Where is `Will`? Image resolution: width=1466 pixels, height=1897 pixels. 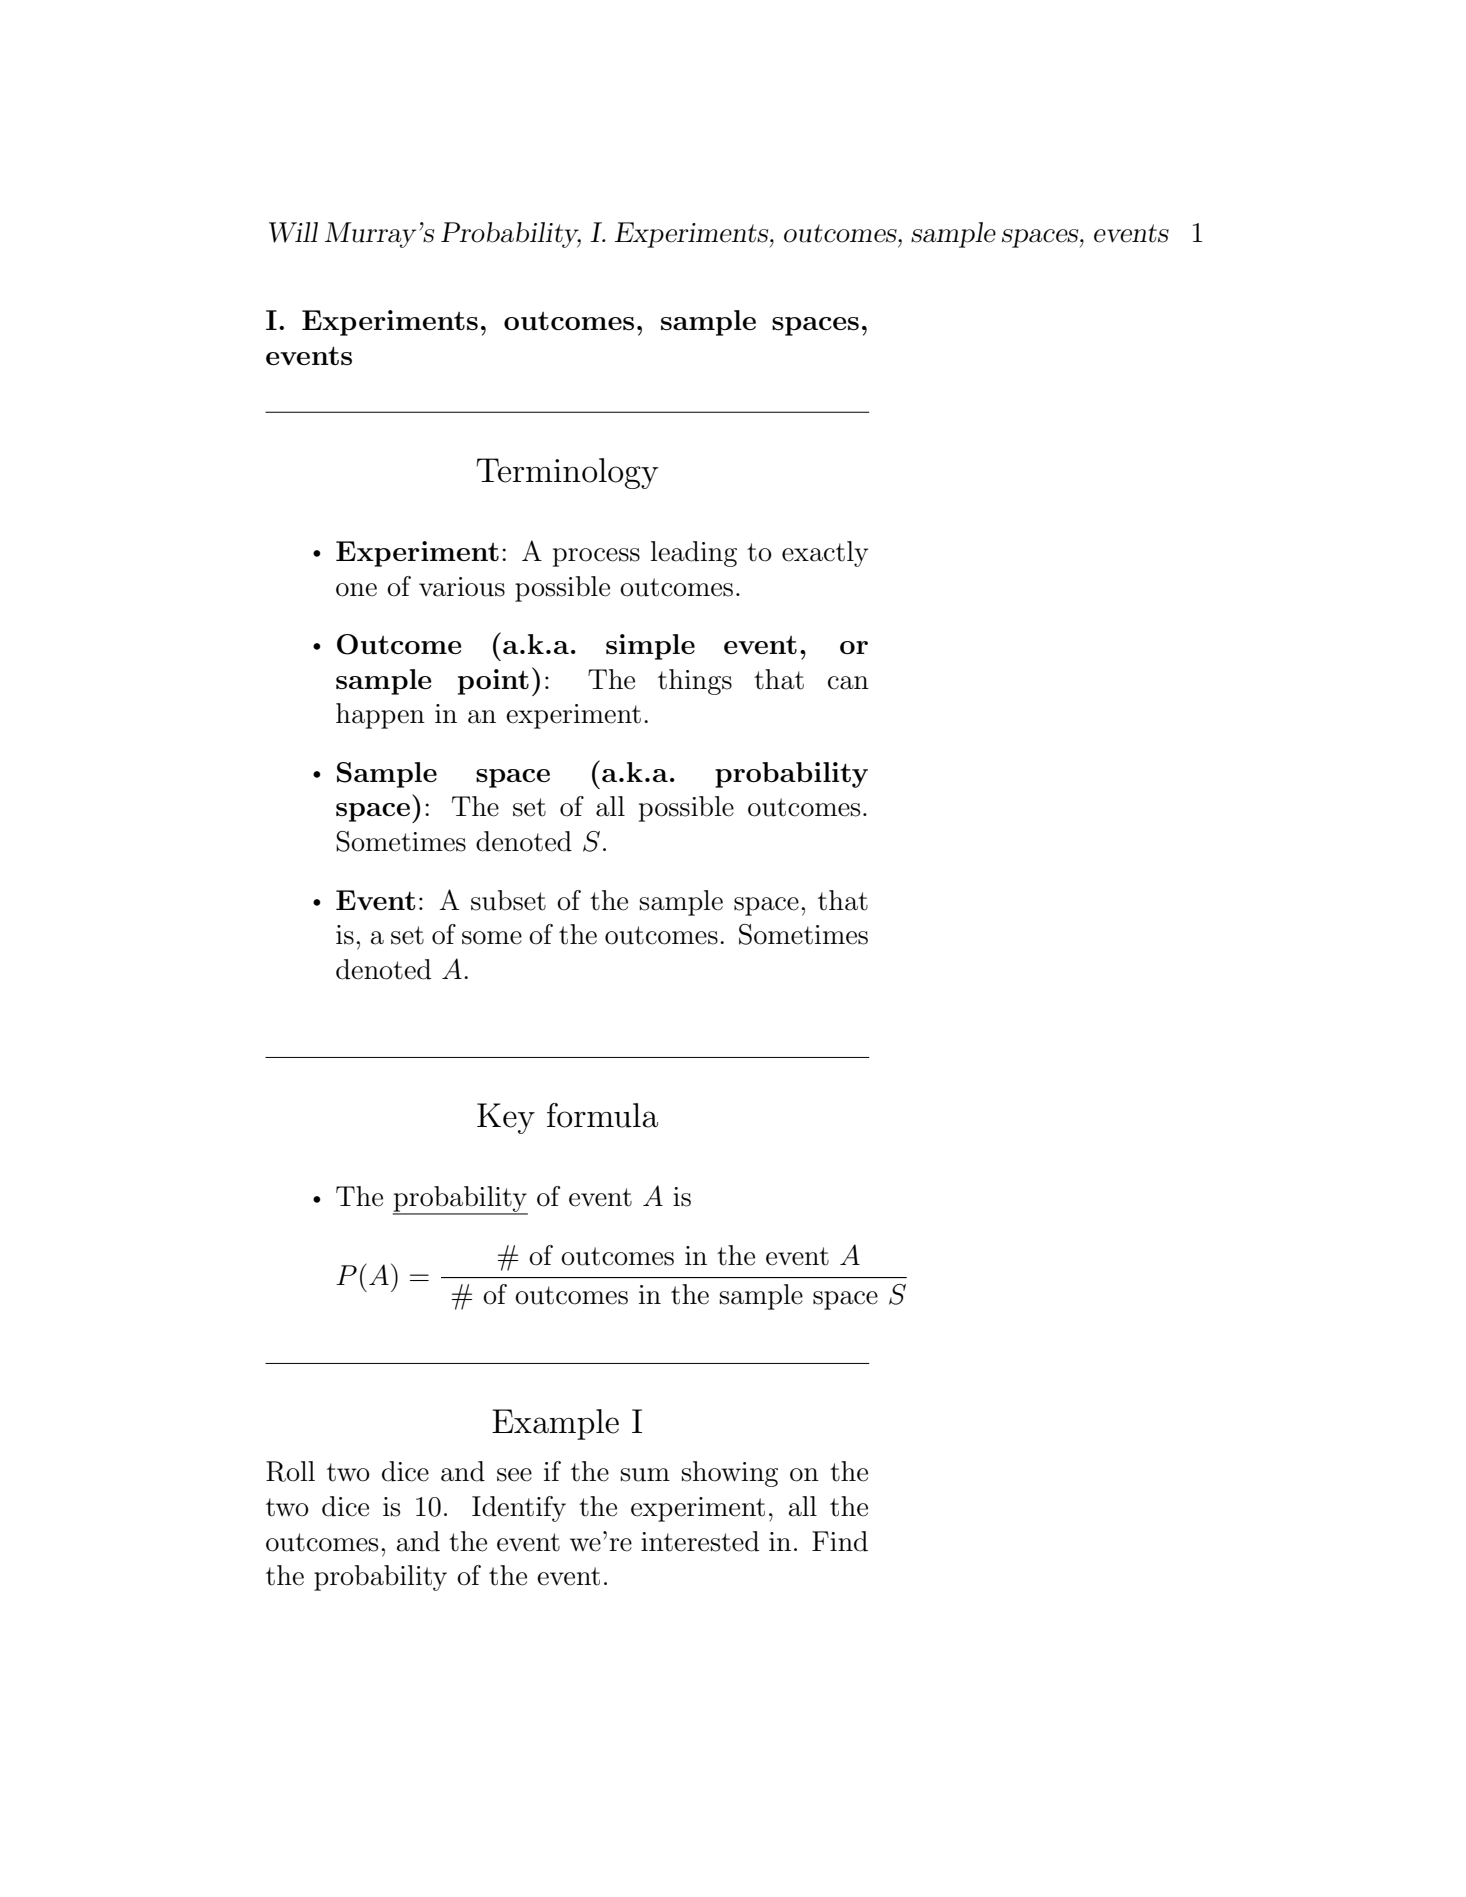 Will is located at coordinates (293, 232).
